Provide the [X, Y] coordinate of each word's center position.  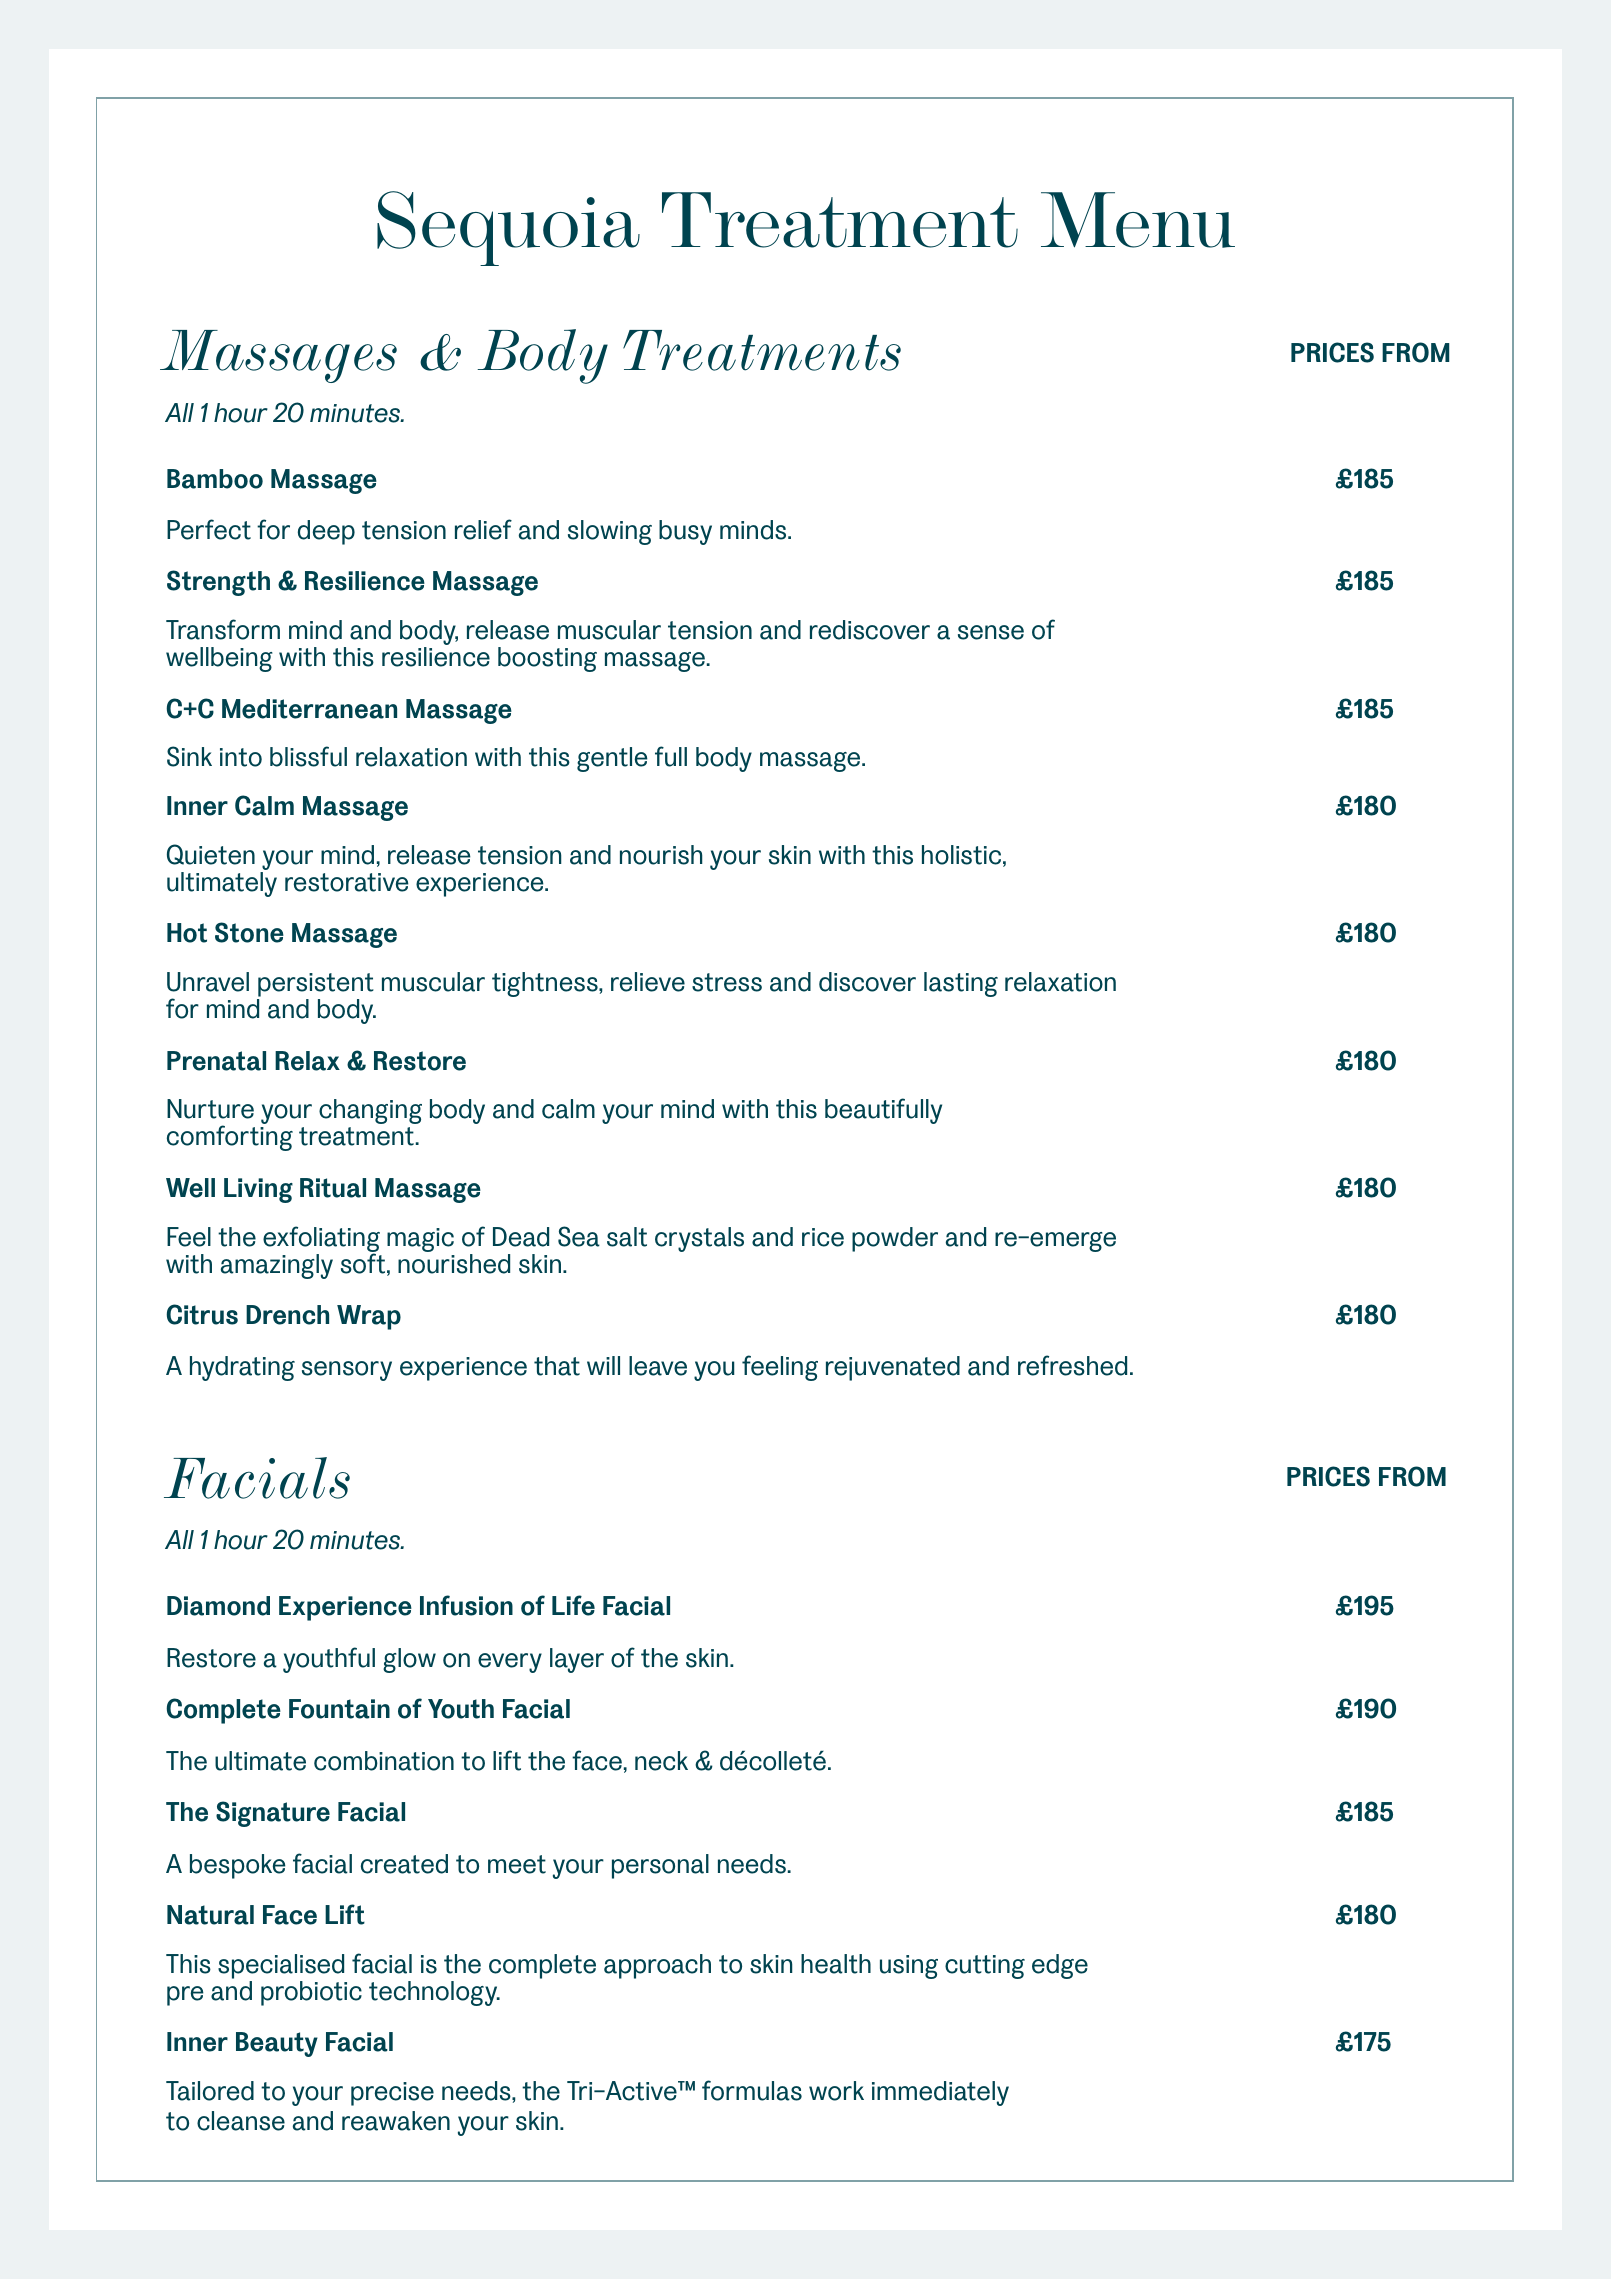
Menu [1138, 220]
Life [573, 1605]
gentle [612, 759]
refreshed [1072, 1365]
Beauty [277, 2044]
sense [991, 632]
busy [685, 532]
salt [627, 1237]
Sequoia [508, 228]
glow [409, 1660]
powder [895, 1239]
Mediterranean [309, 709]
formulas [752, 2090]
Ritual [333, 1188]
